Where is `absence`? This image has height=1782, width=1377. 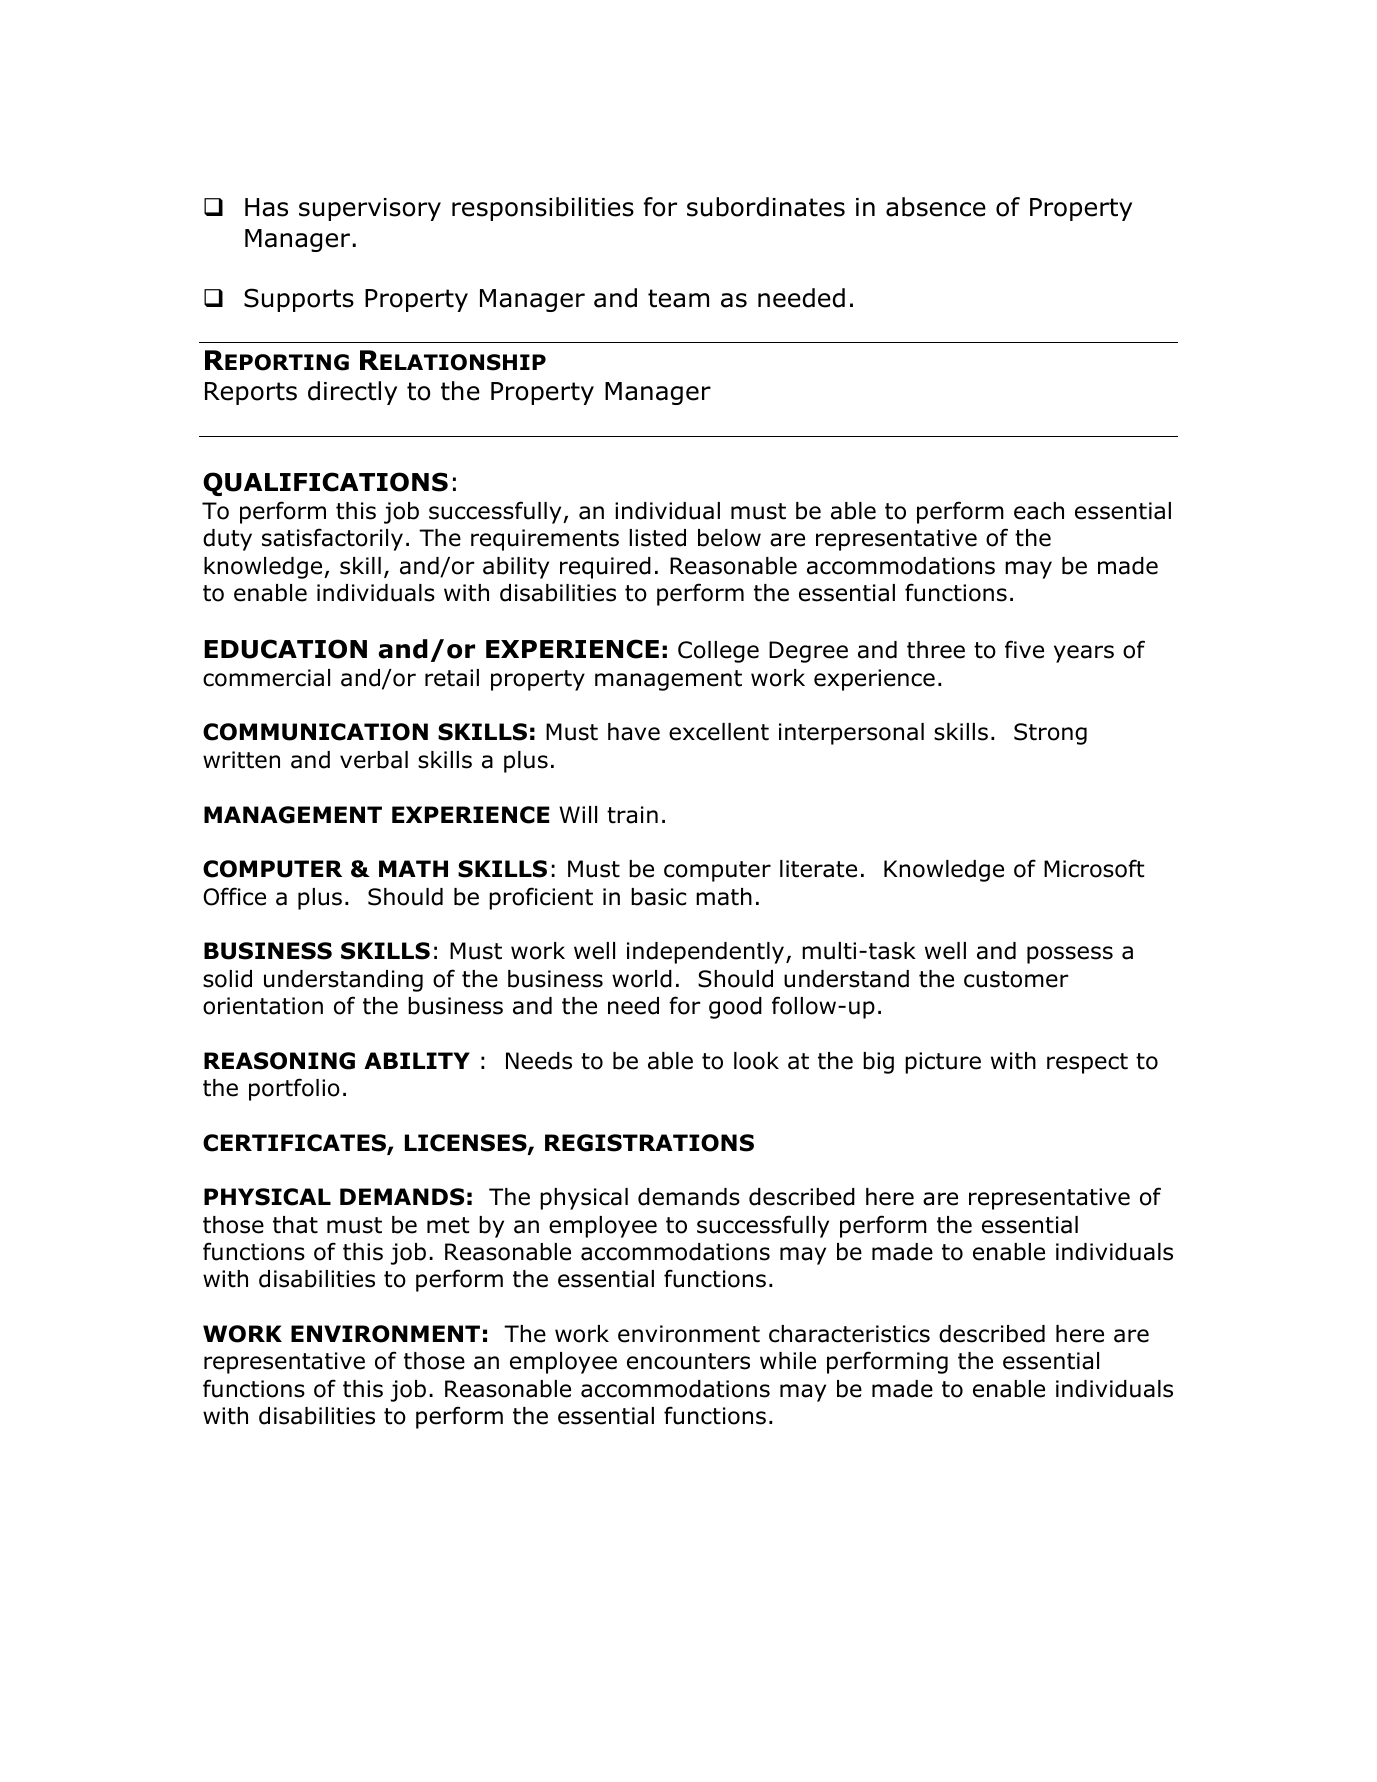 absence is located at coordinates (936, 207).
